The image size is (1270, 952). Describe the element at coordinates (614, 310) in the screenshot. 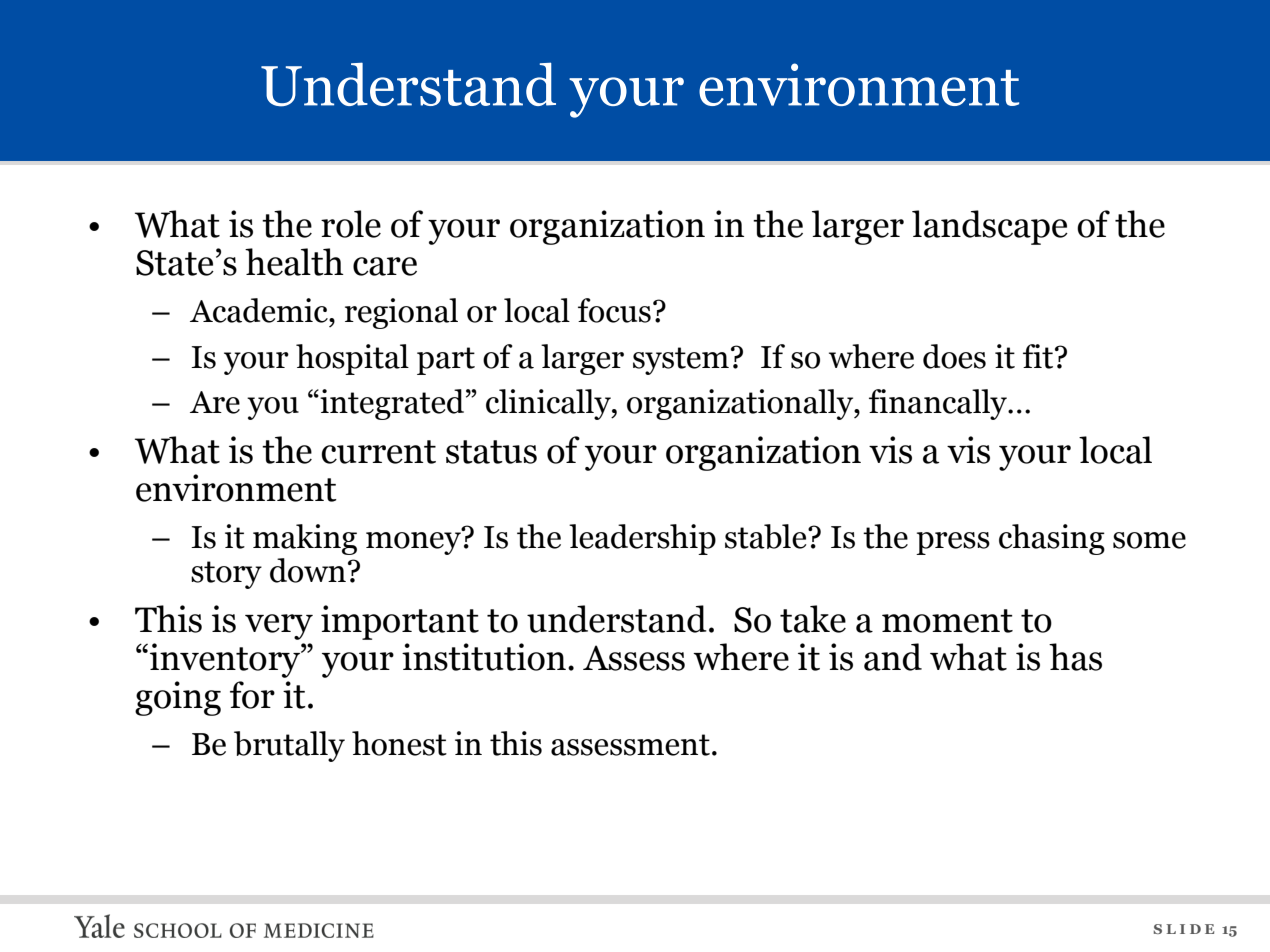

I see `focus` at that location.
